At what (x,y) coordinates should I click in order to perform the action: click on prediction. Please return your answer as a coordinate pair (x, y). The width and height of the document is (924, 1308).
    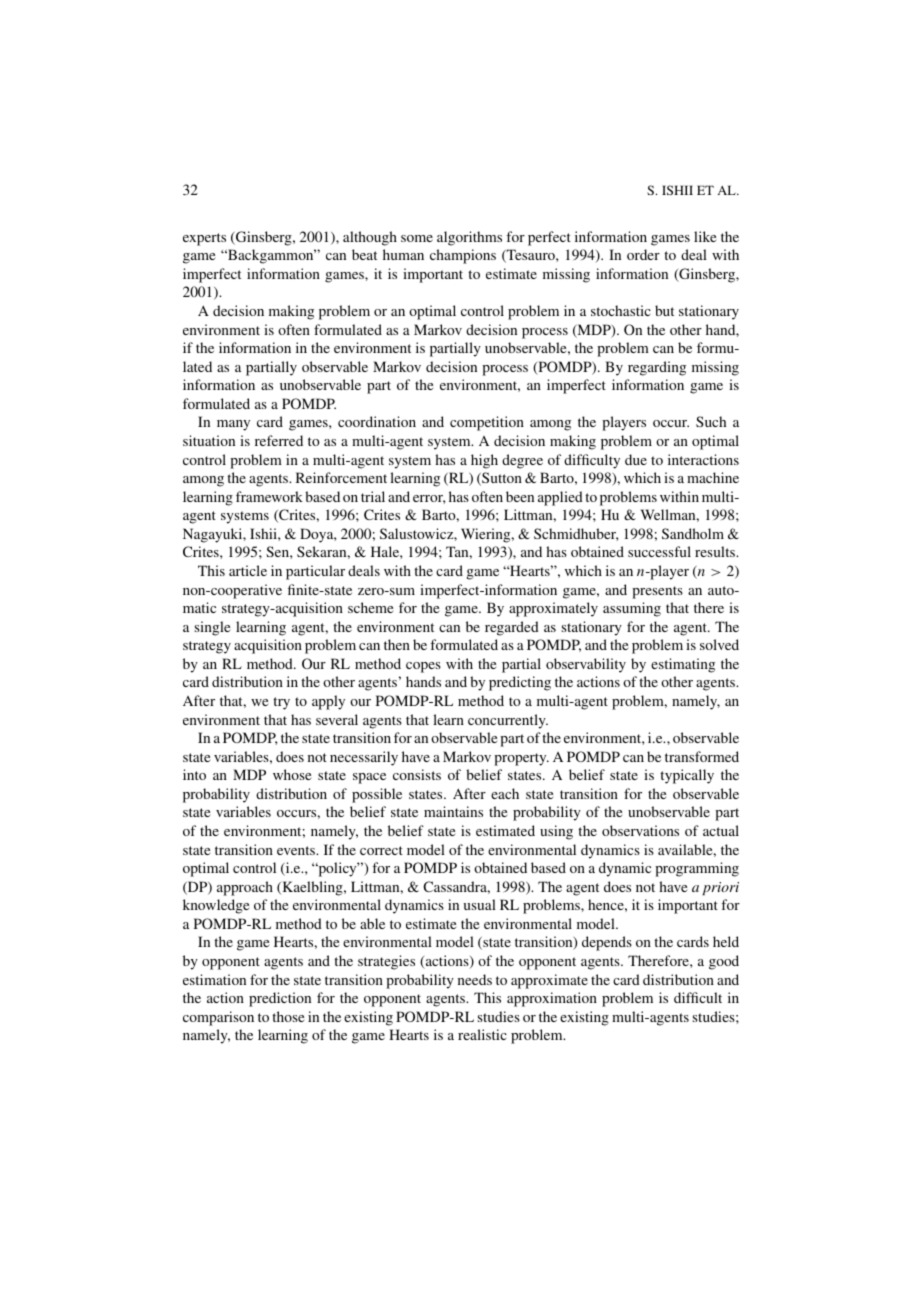
    Looking at the image, I should click on (280, 999).
